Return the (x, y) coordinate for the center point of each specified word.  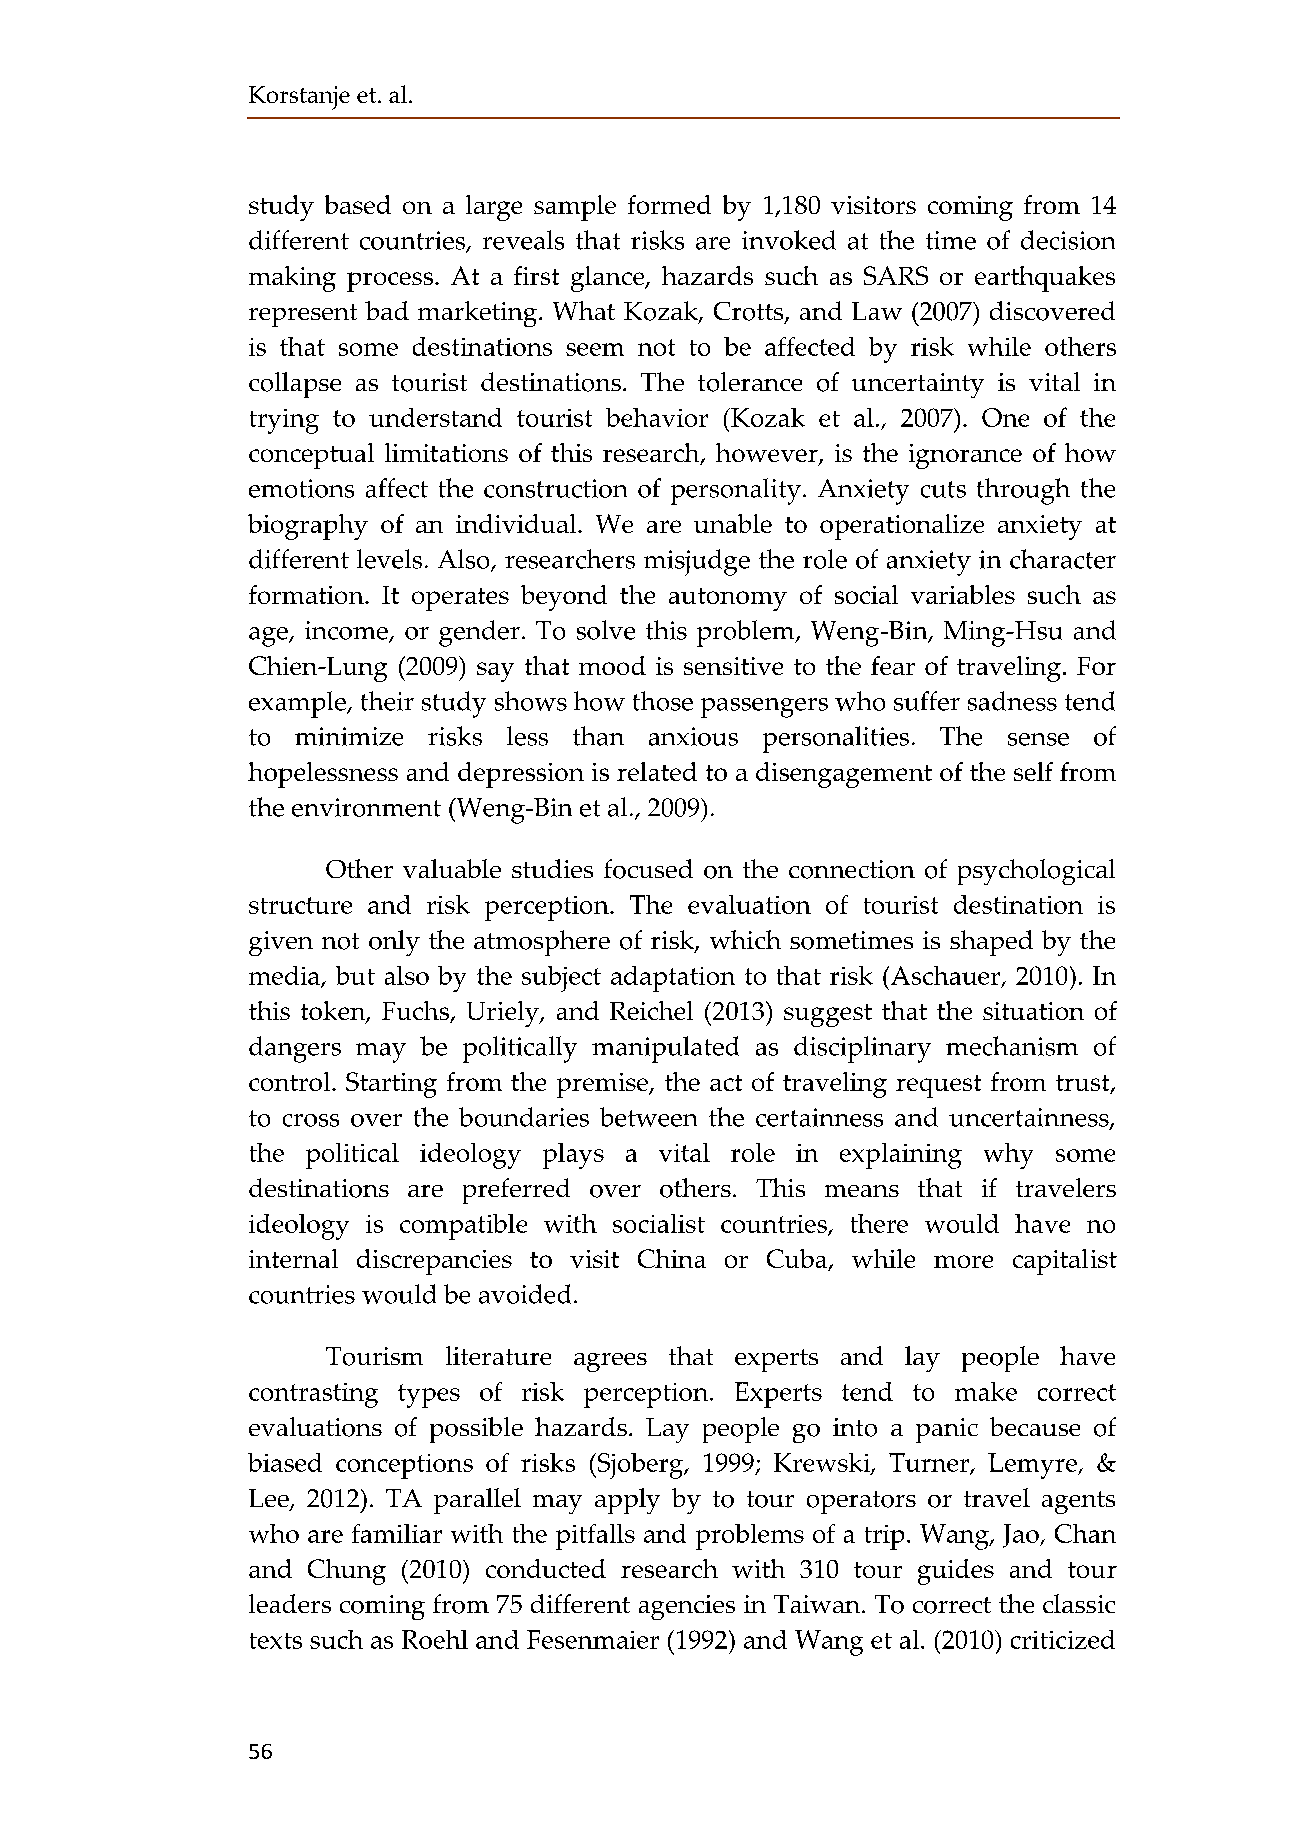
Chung (347, 1572)
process (391, 282)
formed (669, 204)
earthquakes (1045, 279)
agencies (687, 1607)
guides (956, 1572)
